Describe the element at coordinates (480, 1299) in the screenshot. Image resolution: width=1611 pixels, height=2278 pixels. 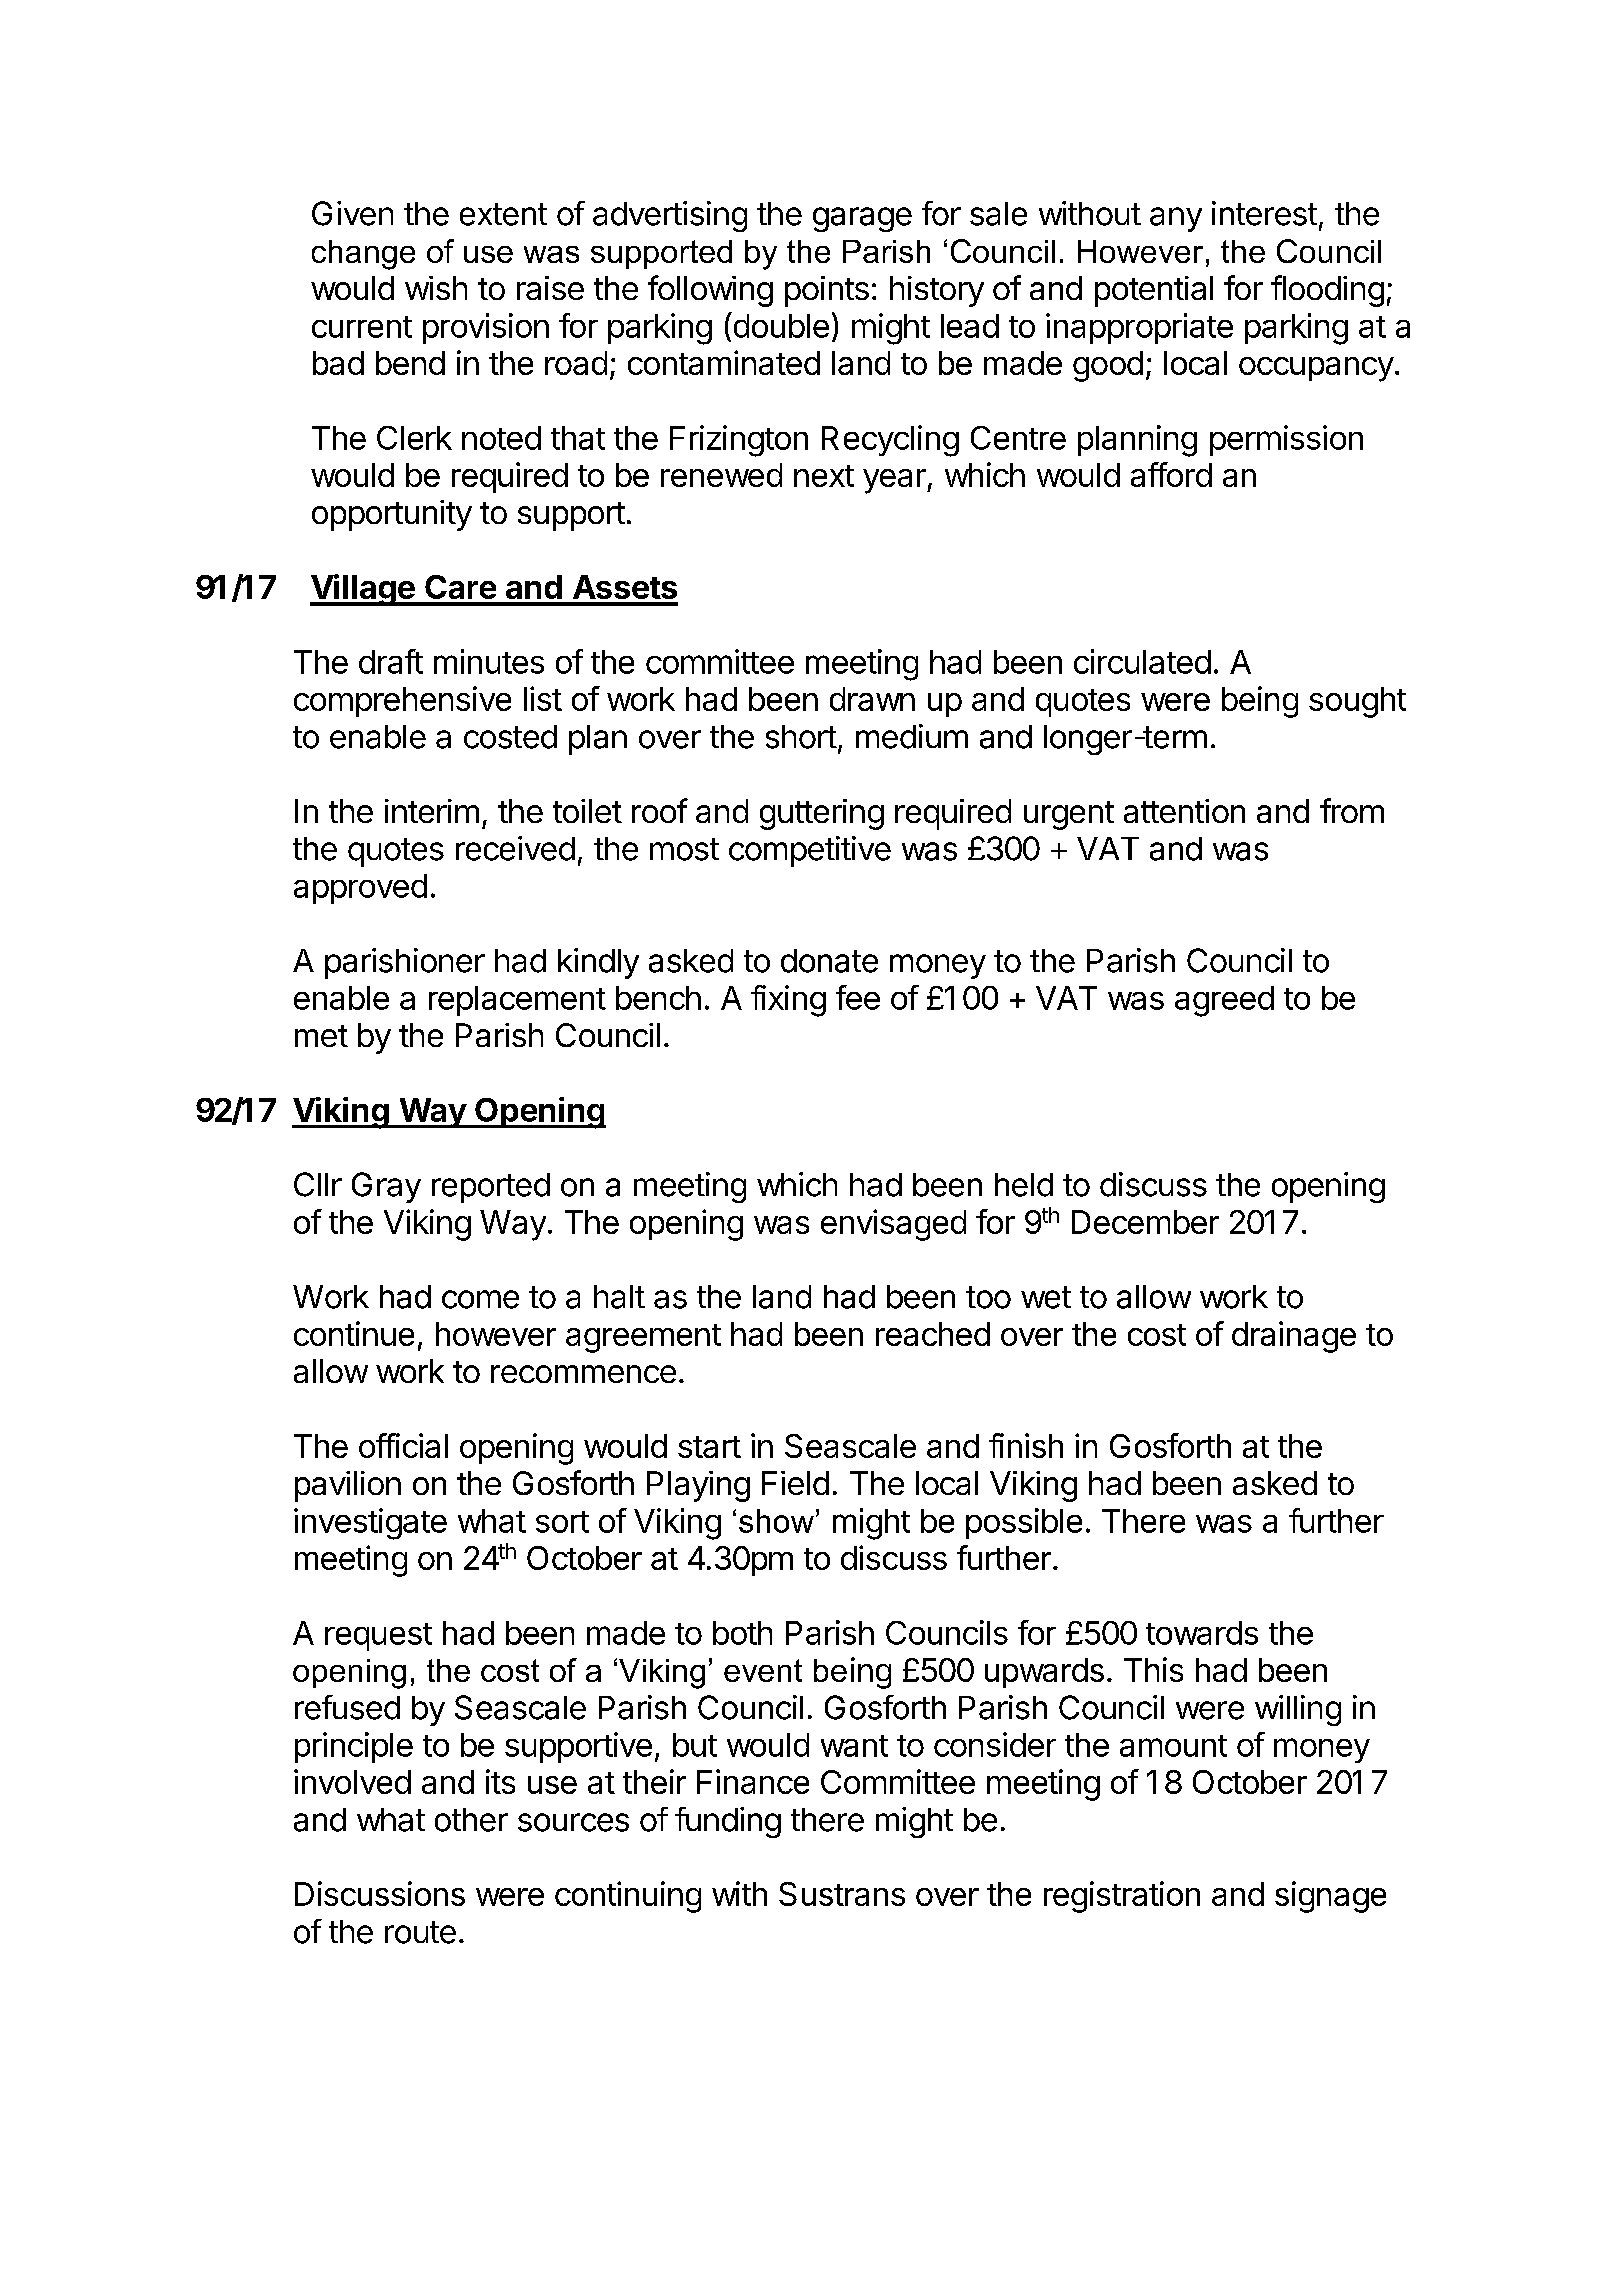
I see `come` at that location.
